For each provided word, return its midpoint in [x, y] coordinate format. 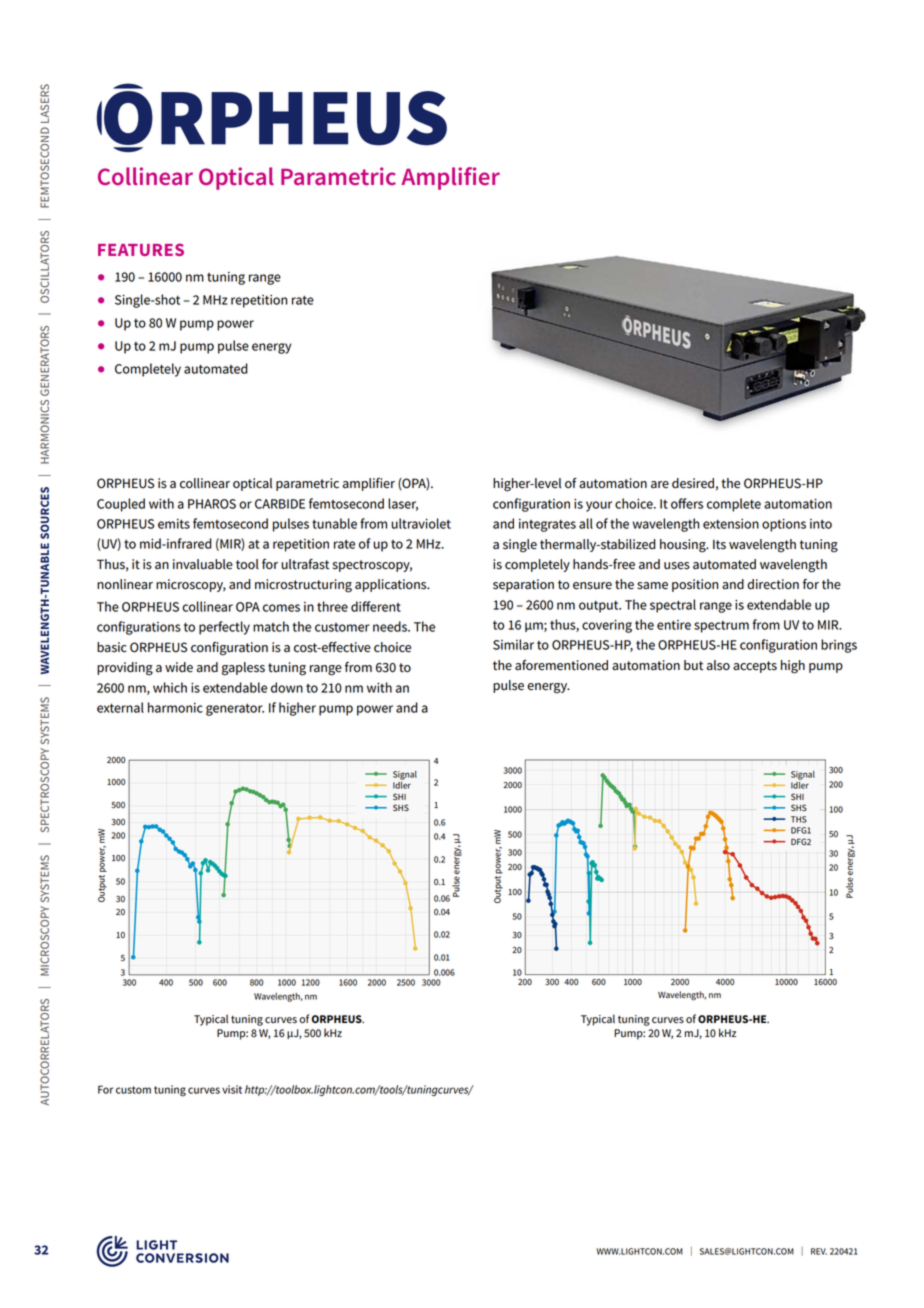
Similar [513, 644]
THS [799, 819]
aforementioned [561, 665]
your [599, 506]
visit [232, 1089]
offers [687, 503]
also [718, 665]
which [170, 687]
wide [179, 667]
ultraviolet [421, 523]
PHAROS [212, 504]
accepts [755, 667]
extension [731, 524]
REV [819, 1251]
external [120, 707]
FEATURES [141, 249]
